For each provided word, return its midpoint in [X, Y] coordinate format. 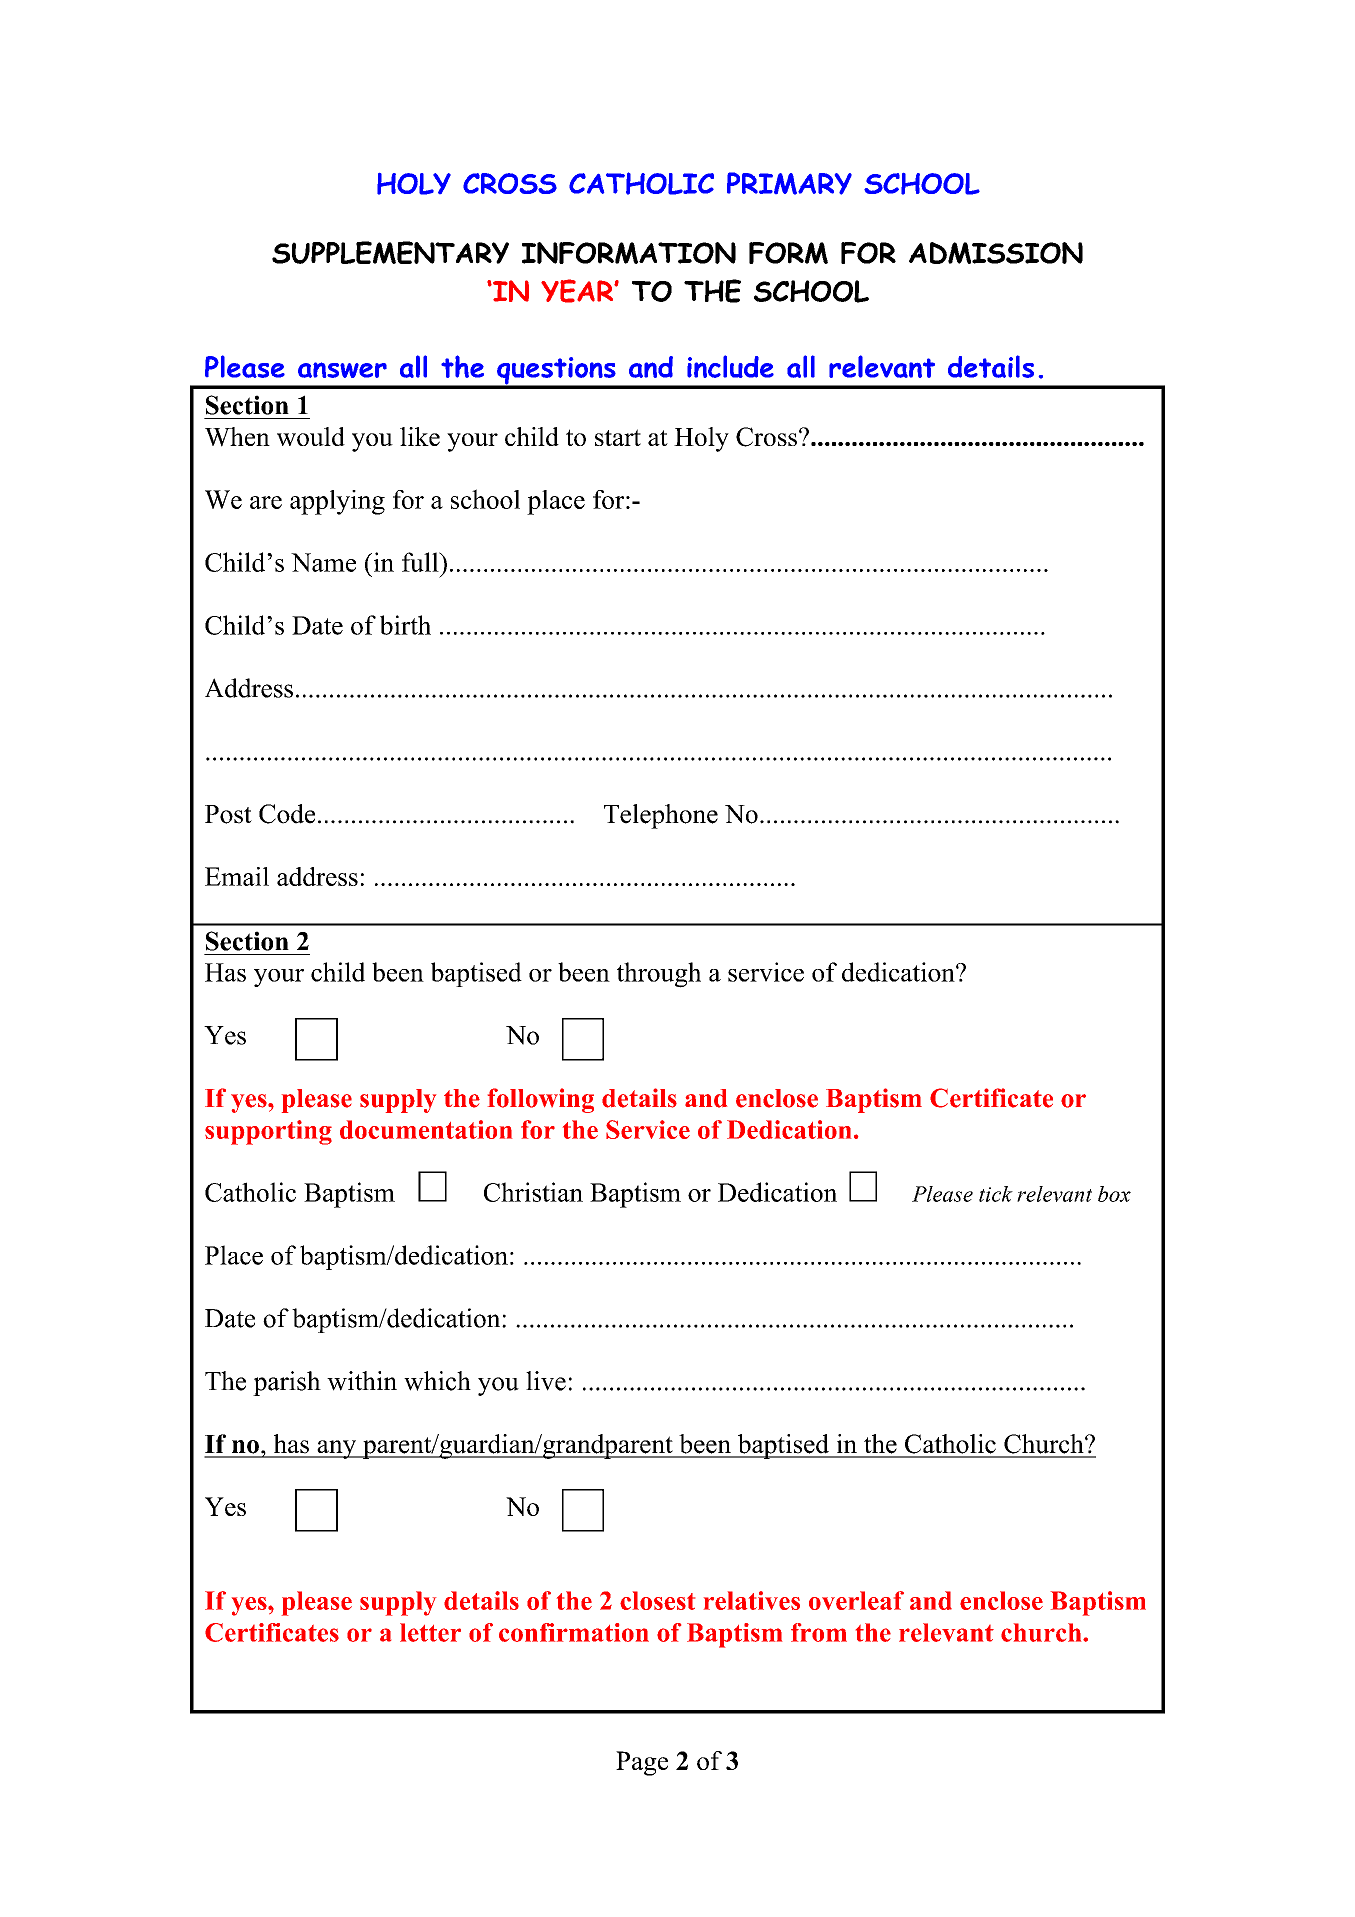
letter [430, 1632]
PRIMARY [789, 183]
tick [996, 1194]
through [659, 975]
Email [237, 876]
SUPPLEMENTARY [390, 252]
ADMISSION [996, 253]
